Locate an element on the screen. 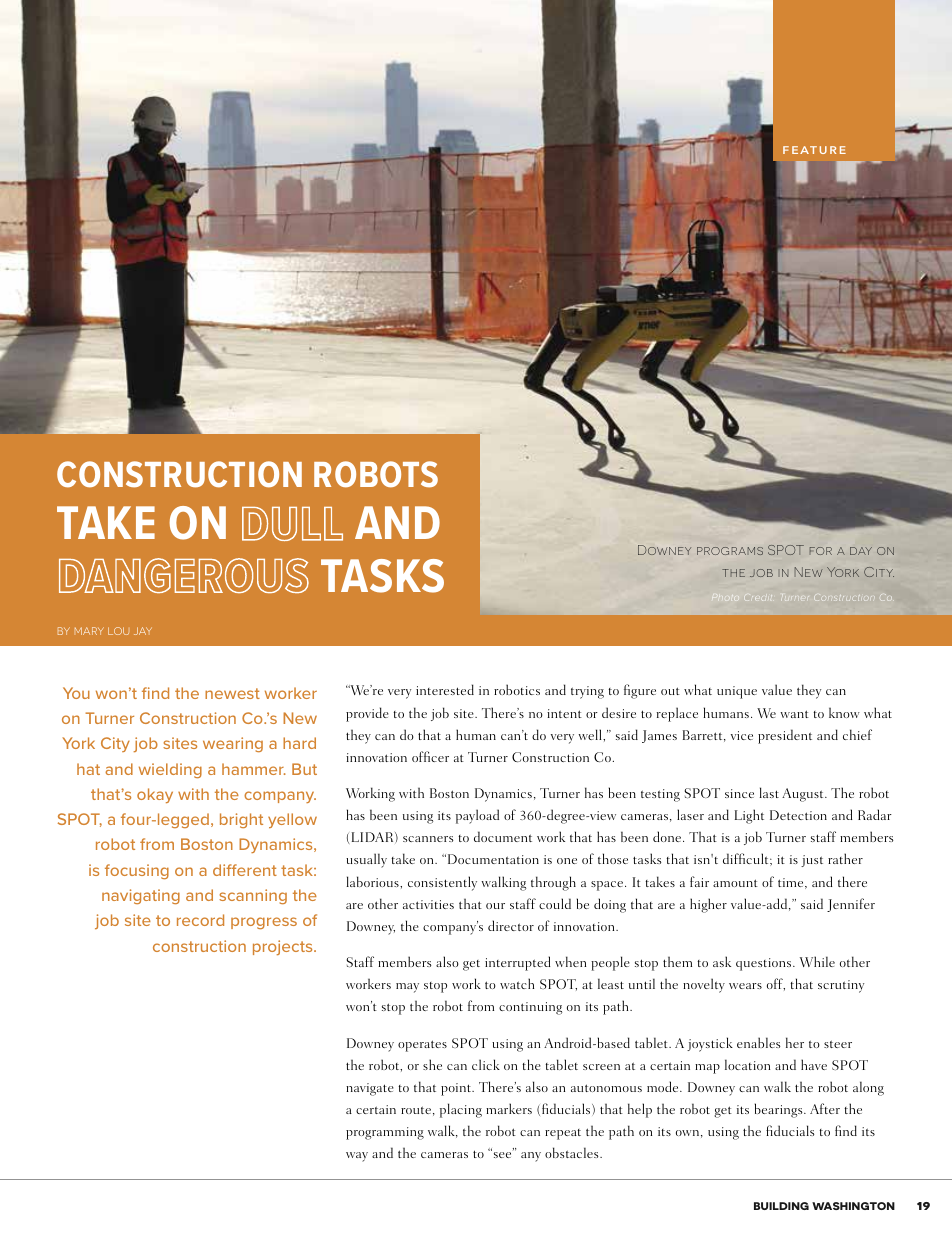  wielding is located at coordinates (170, 770).
